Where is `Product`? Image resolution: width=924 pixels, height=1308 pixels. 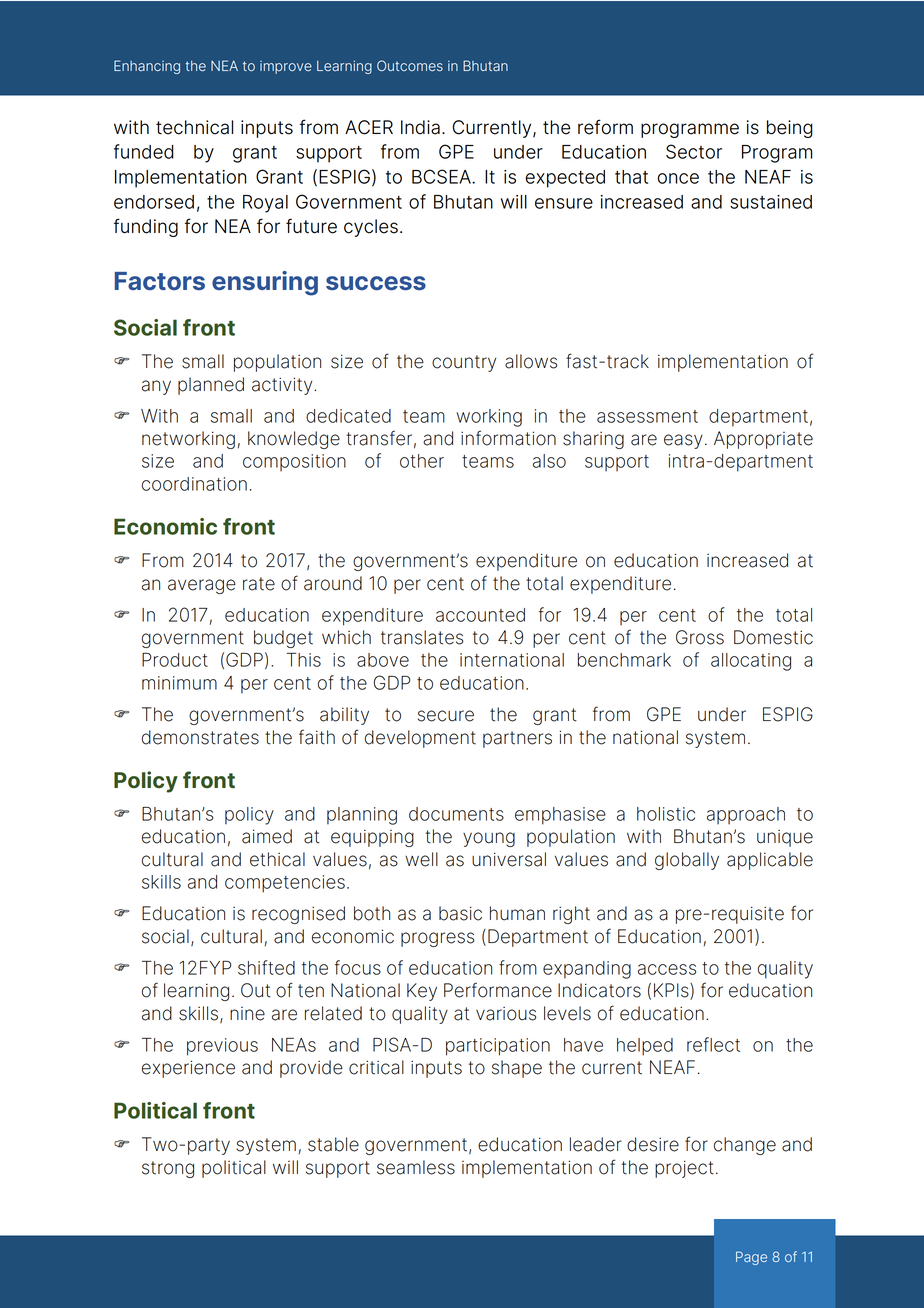 Product is located at coordinates (175, 660).
